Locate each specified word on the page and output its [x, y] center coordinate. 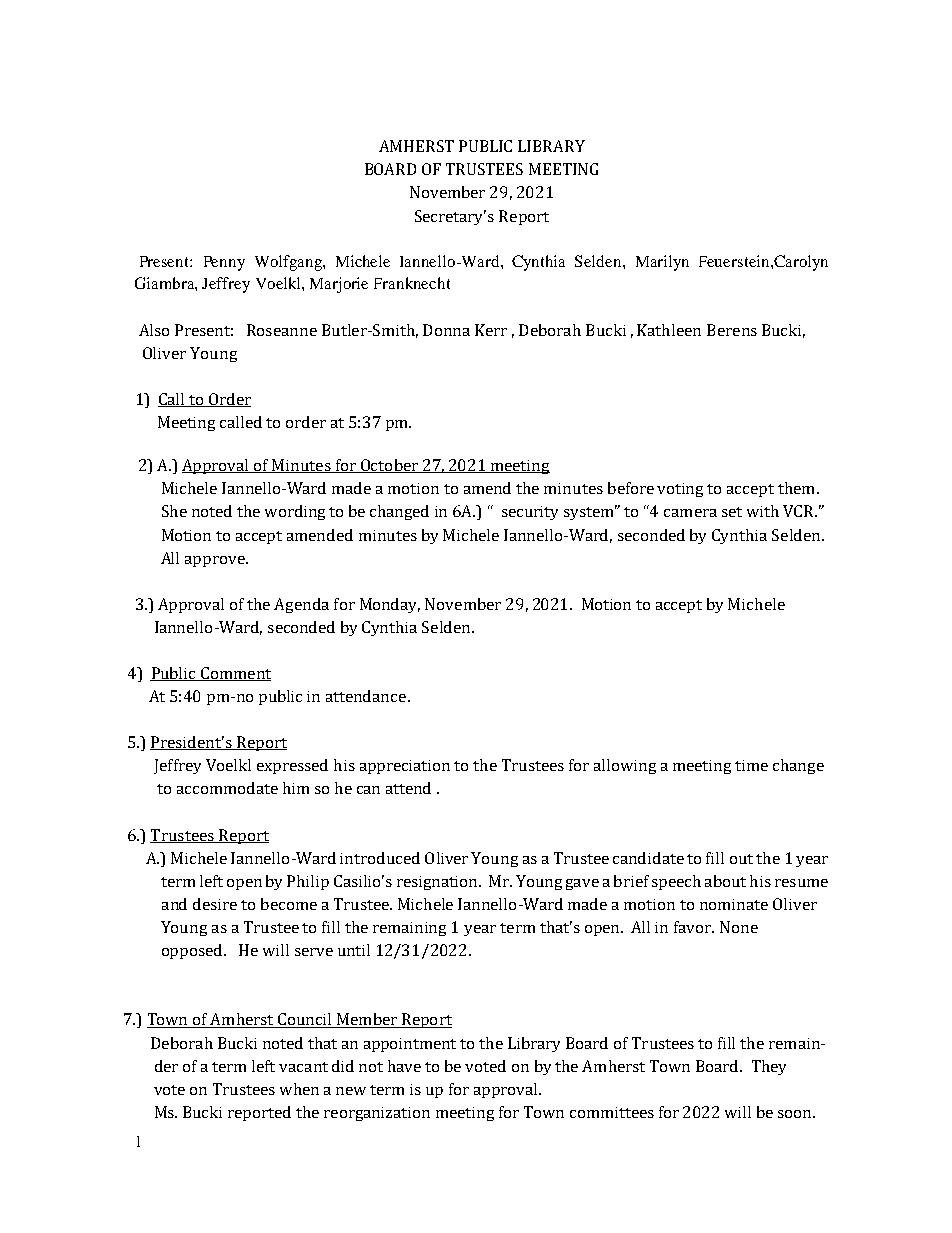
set [732, 512]
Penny [224, 263]
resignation [439, 883]
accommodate [227, 788]
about [725, 881]
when [299, 1089]
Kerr [491, 330]
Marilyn [662, 263]
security [530, 513]
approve [216, 561]
